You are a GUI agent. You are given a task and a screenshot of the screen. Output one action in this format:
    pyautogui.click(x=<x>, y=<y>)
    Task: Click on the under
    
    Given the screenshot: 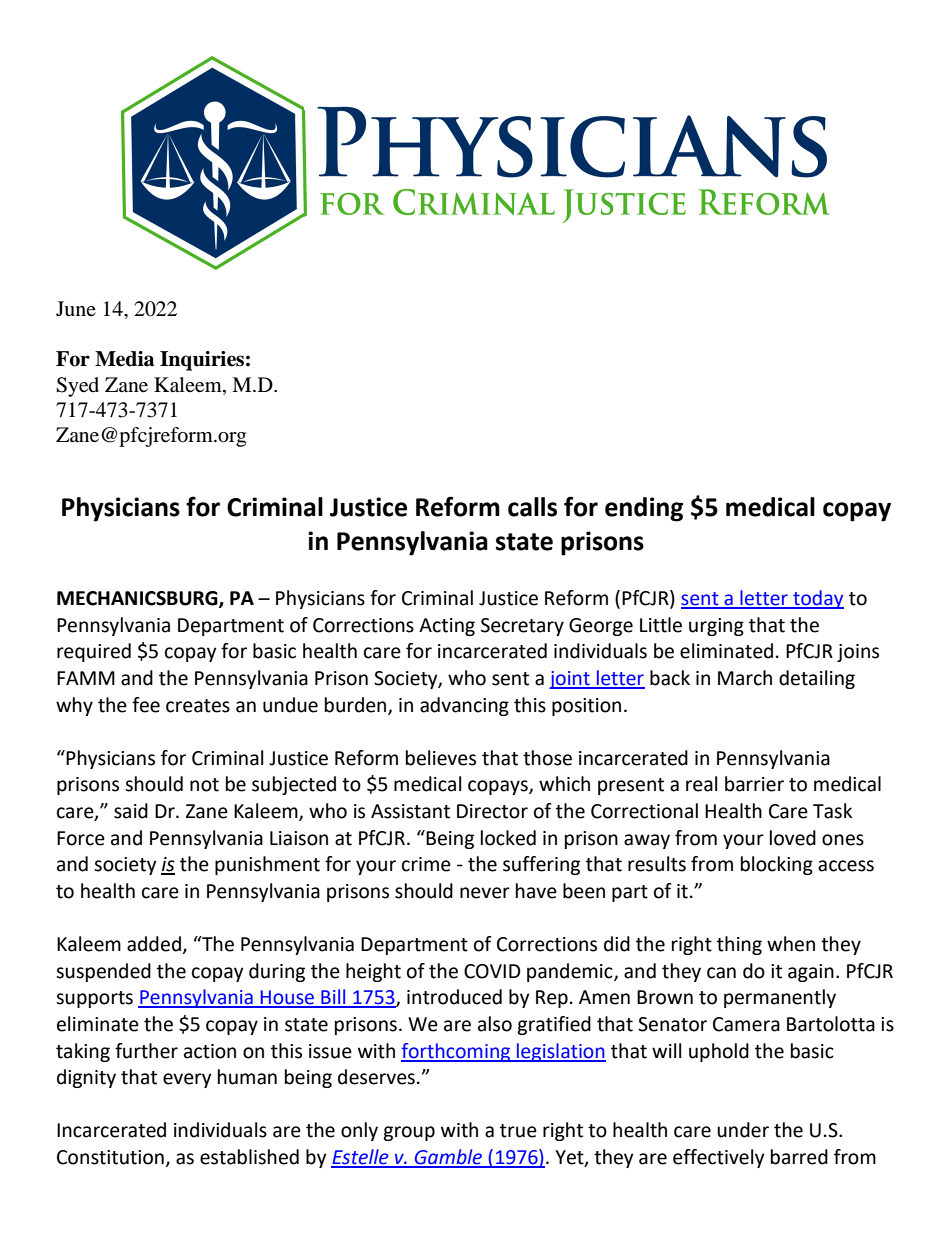 What is the action you would take?
    pyautogui.click(x=743, y=1130)
